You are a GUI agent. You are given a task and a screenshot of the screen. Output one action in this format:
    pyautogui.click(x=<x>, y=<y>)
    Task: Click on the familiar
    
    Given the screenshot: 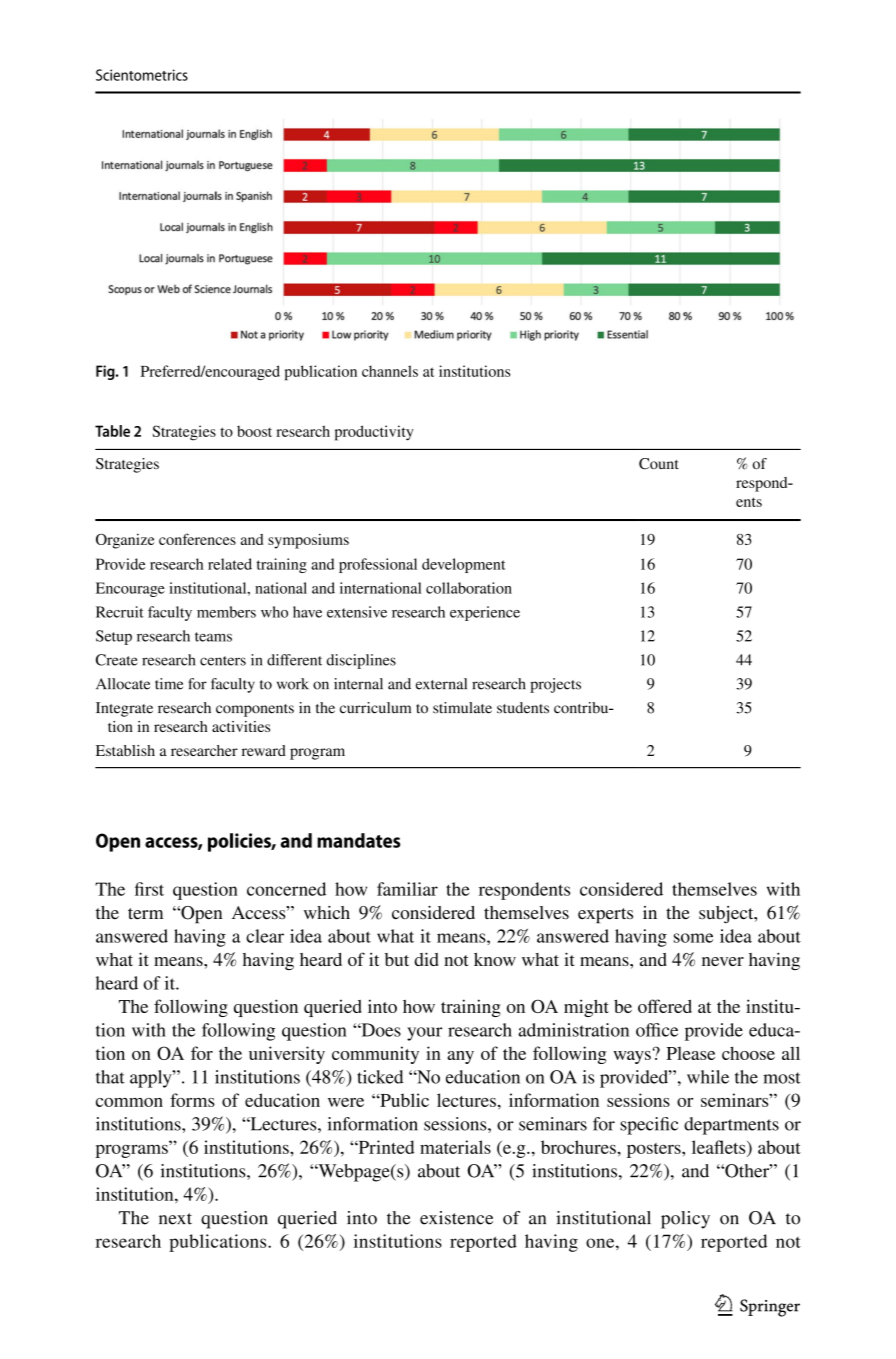 What is the action you would take?
    pyautogui.click(x=407, y=889)
